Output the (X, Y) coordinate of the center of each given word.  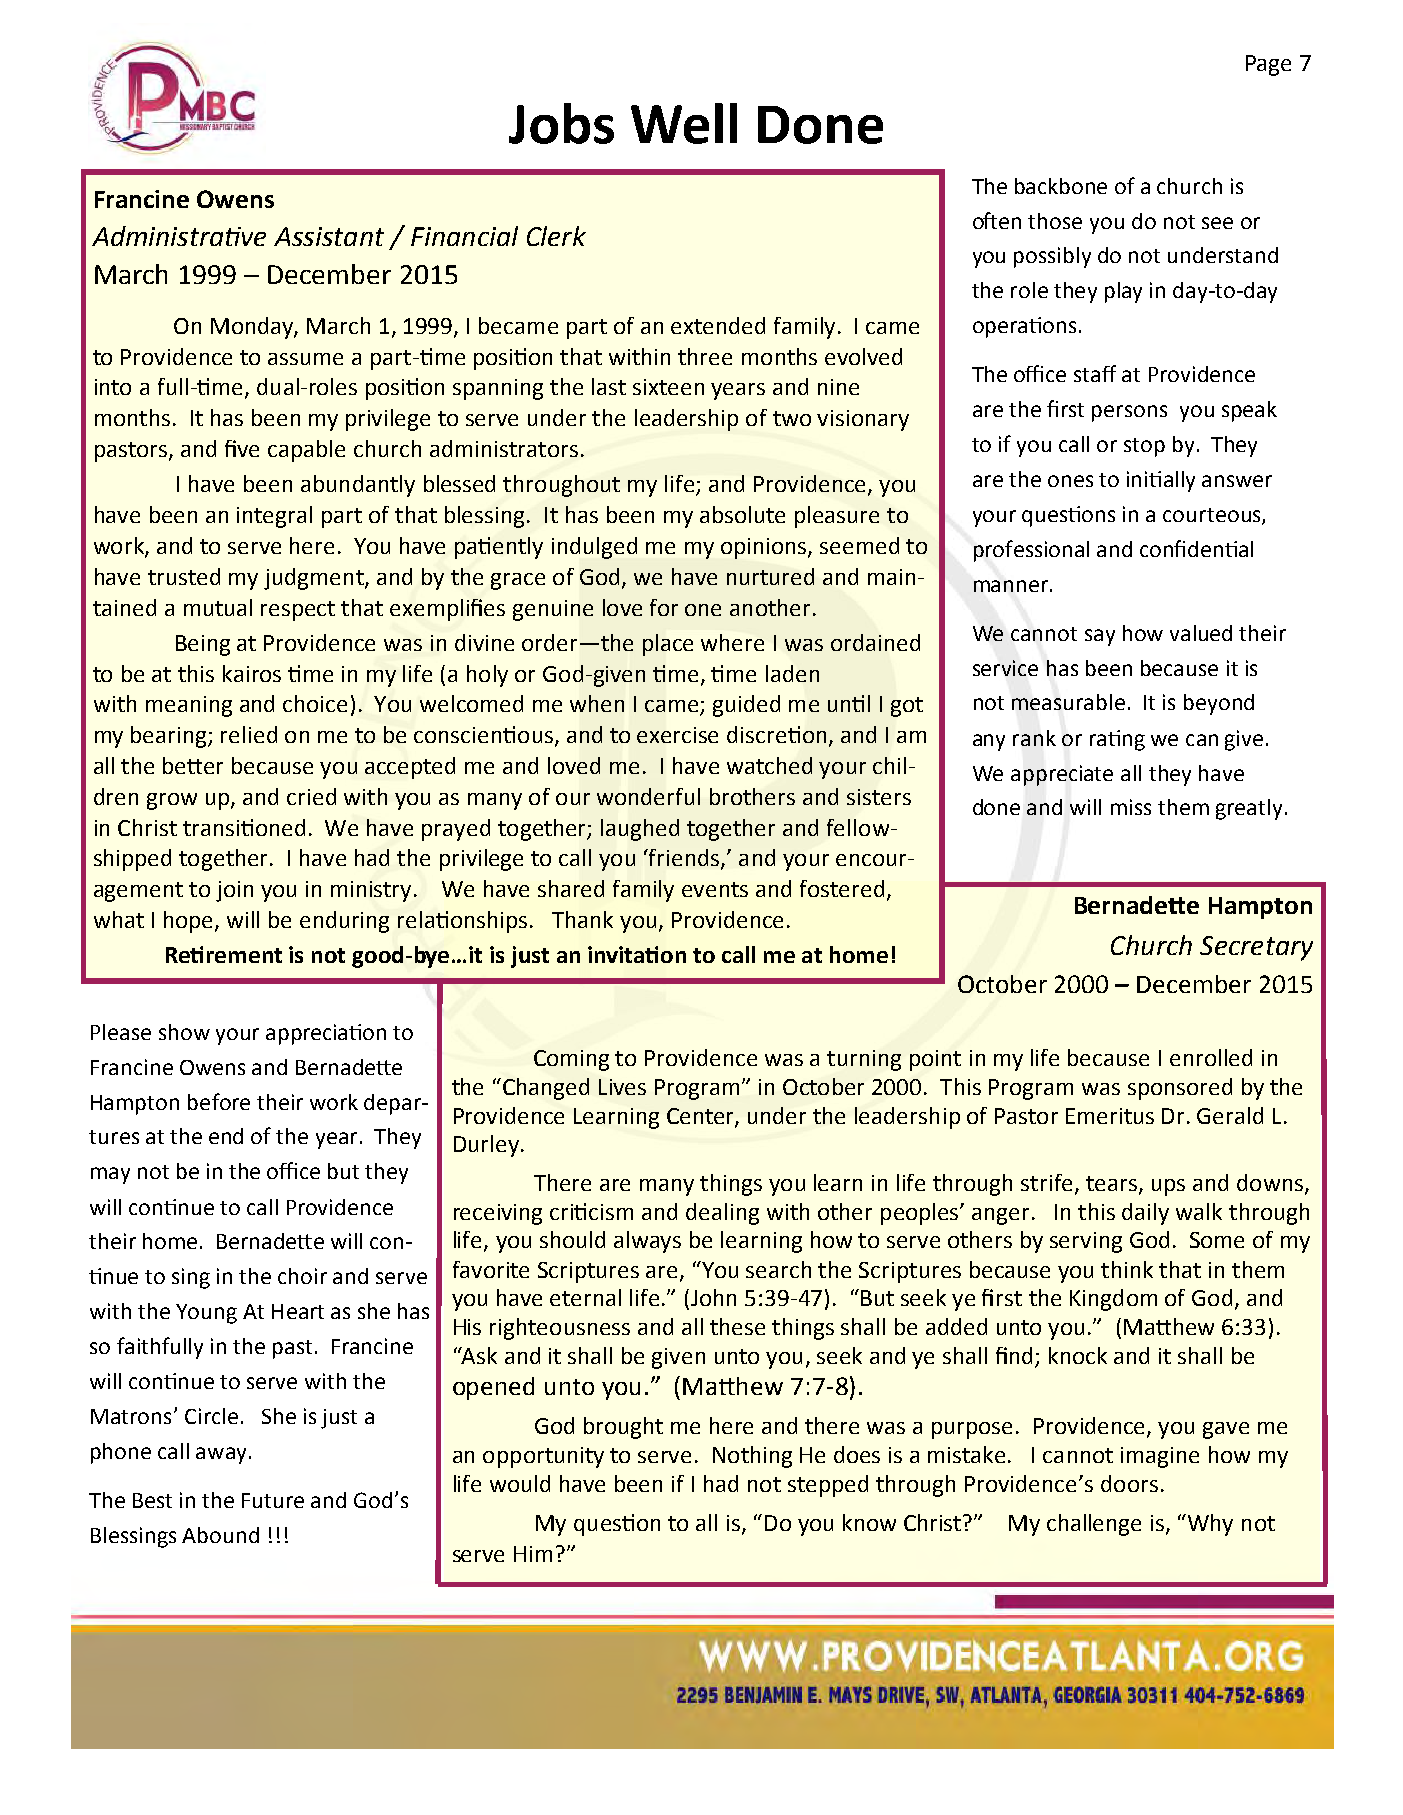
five (242, 448)
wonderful (648, 796)
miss (1131, 807)
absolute (742, 514)
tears (1113, 1184)
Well (684, 123)
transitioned (244, 827)
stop (1144, 447)
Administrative (179, 236)
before (219, 1101)
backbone (1061, 186)
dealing (722, 1214)
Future (273, 1500)
